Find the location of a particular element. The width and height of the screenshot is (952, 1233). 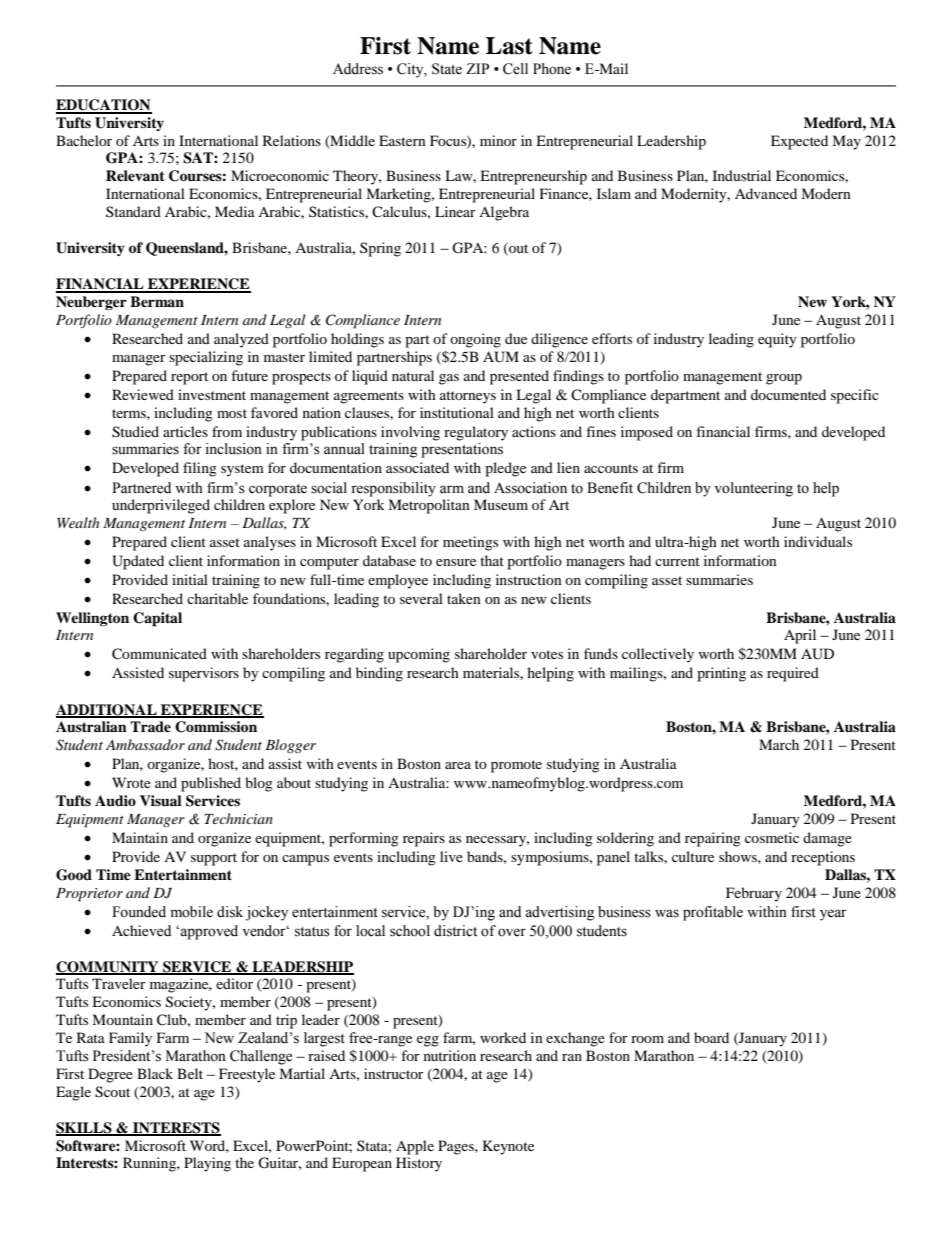

articles is located at coordinates (185, 431).
